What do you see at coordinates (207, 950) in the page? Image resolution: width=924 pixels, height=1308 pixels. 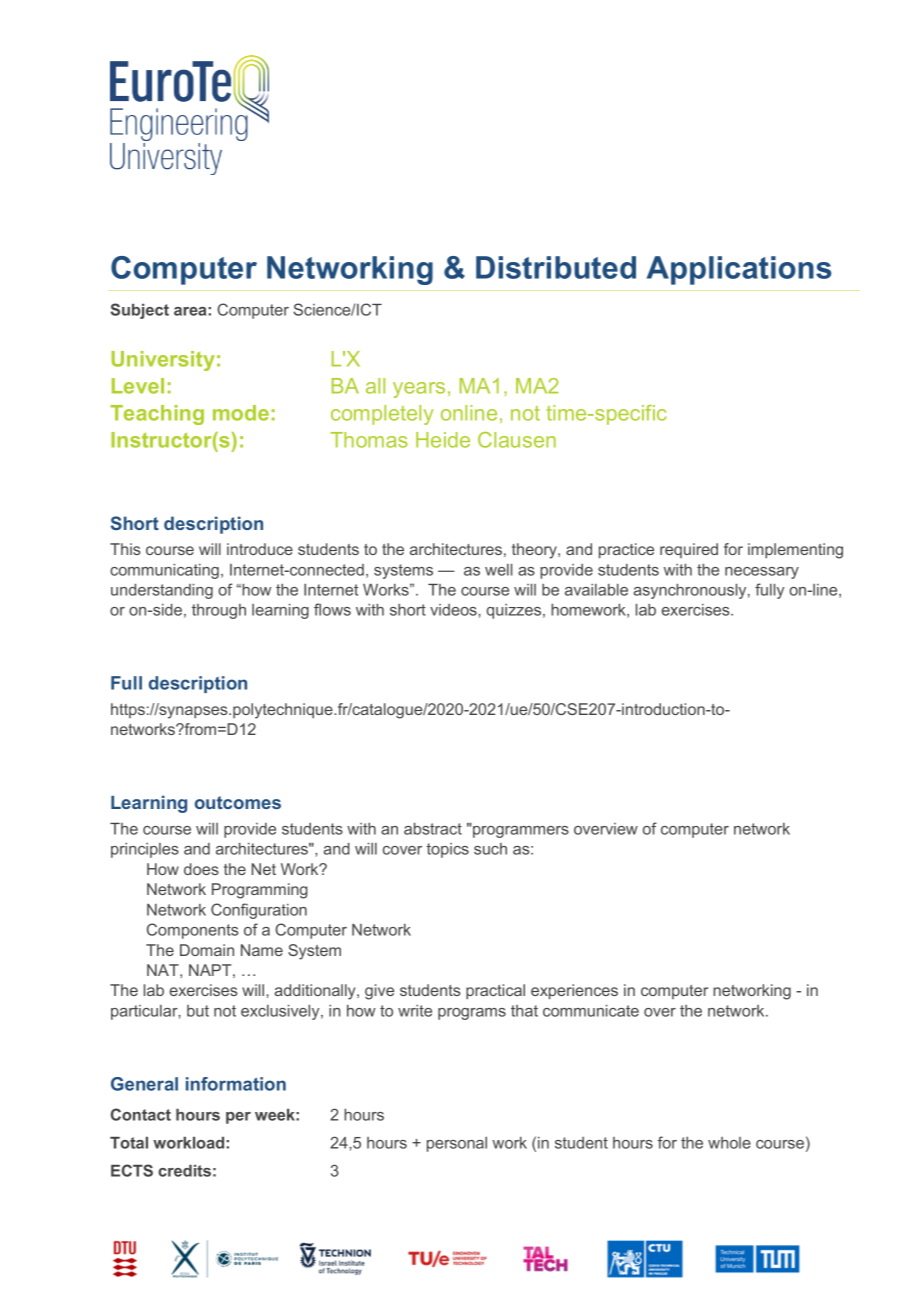 I see `Domain` at bounding box center [207, 950].
